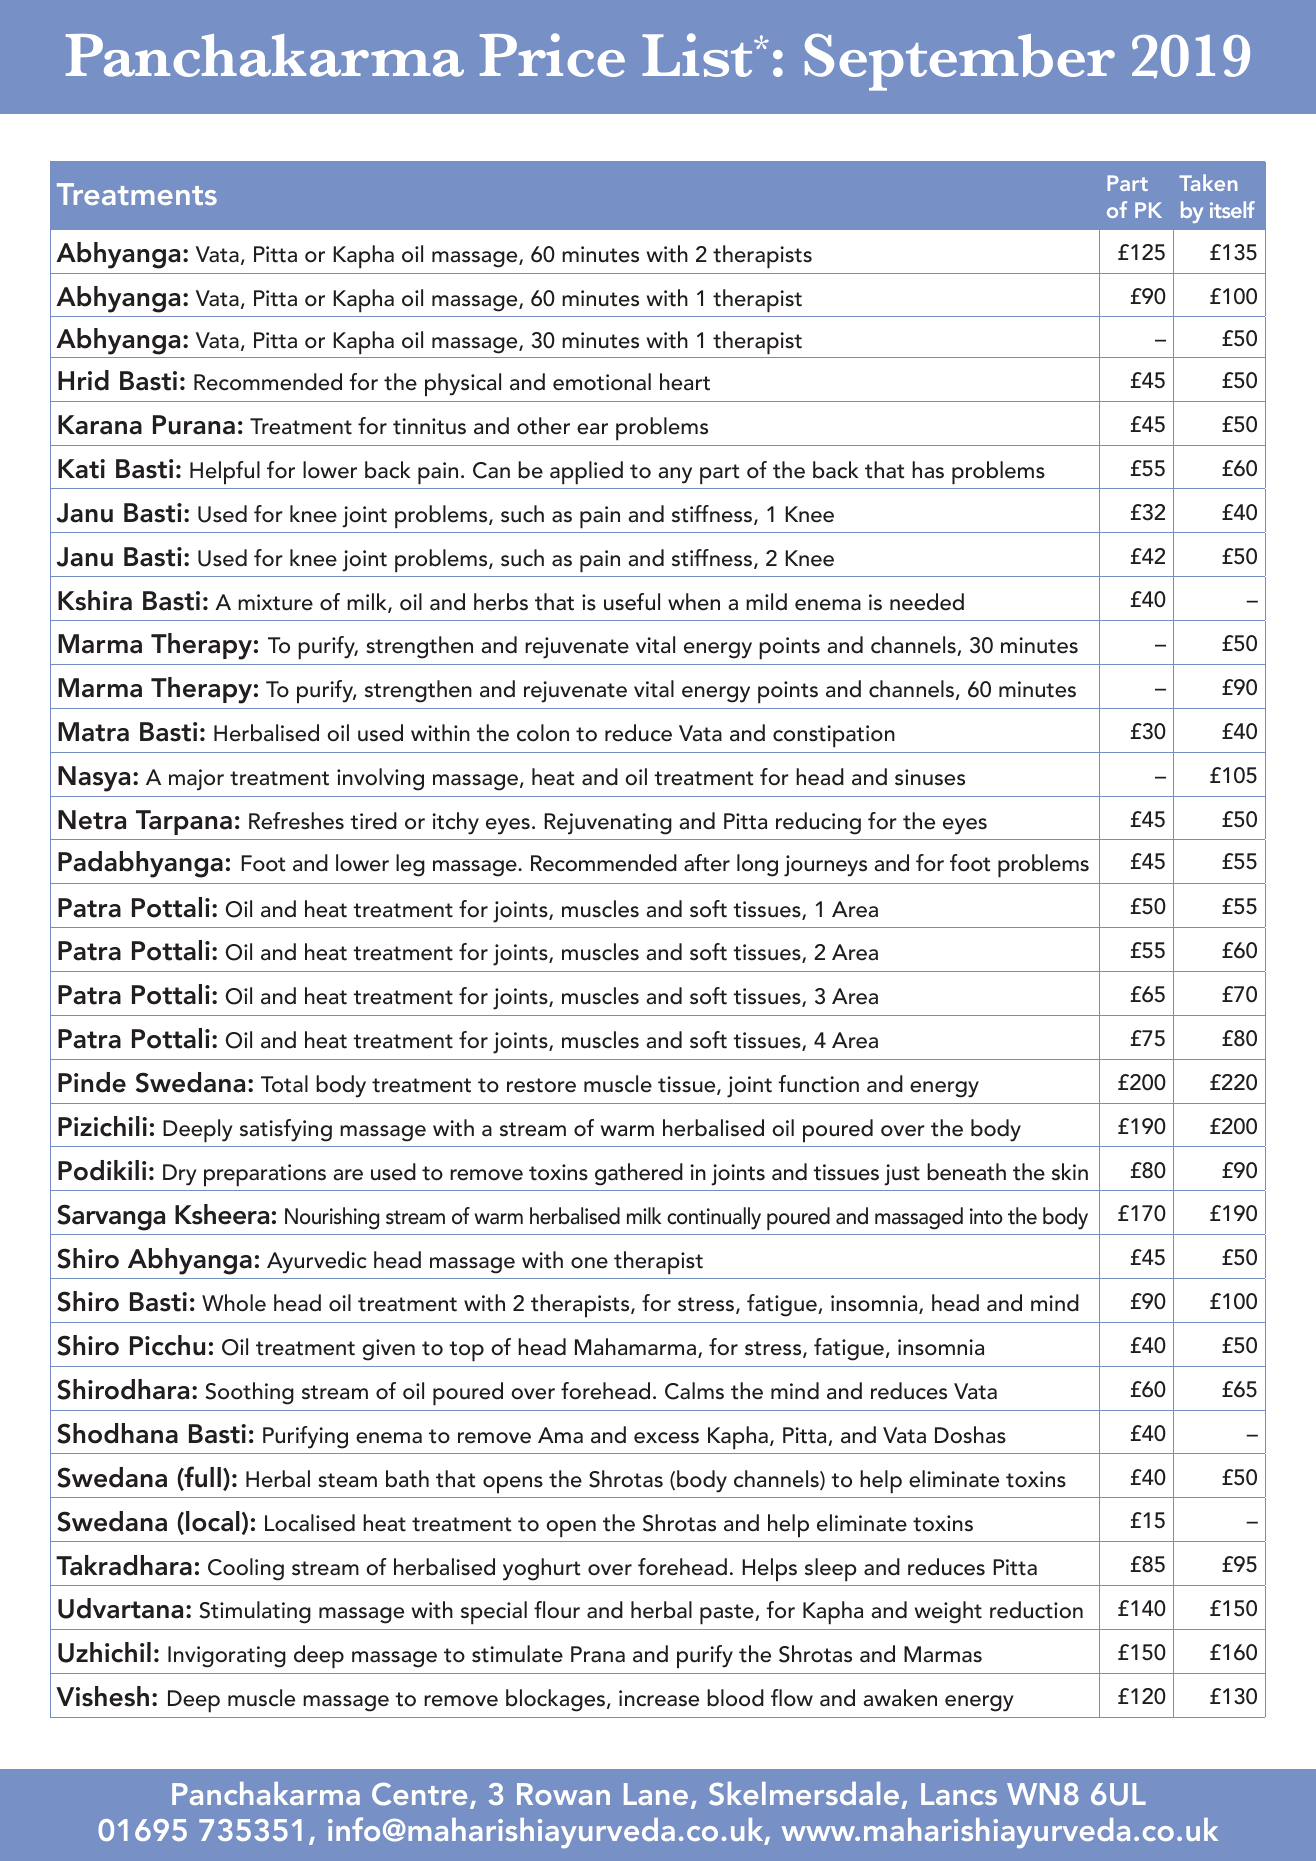 The image size is (1316, 1861). Describe the element at coordinates (659, 1698) in the image. I see `increase` at that location.
